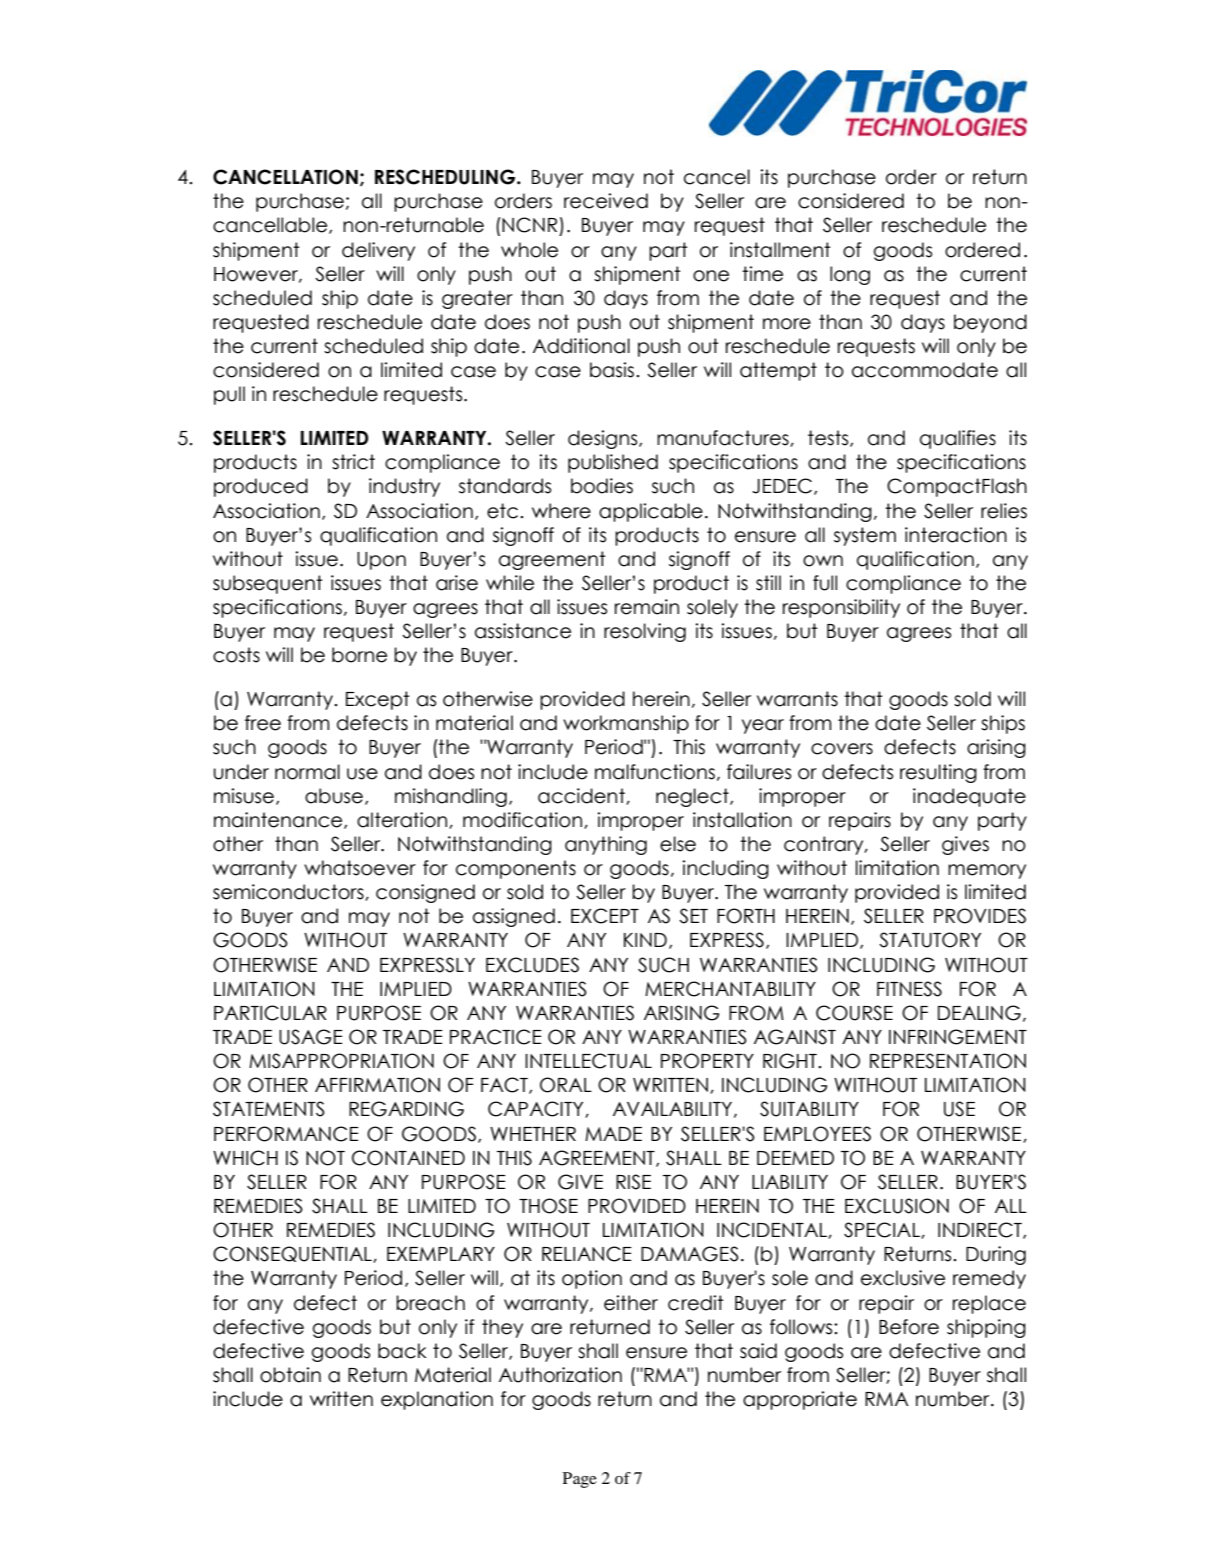  I want to click on abuse, so click(334, 796).
